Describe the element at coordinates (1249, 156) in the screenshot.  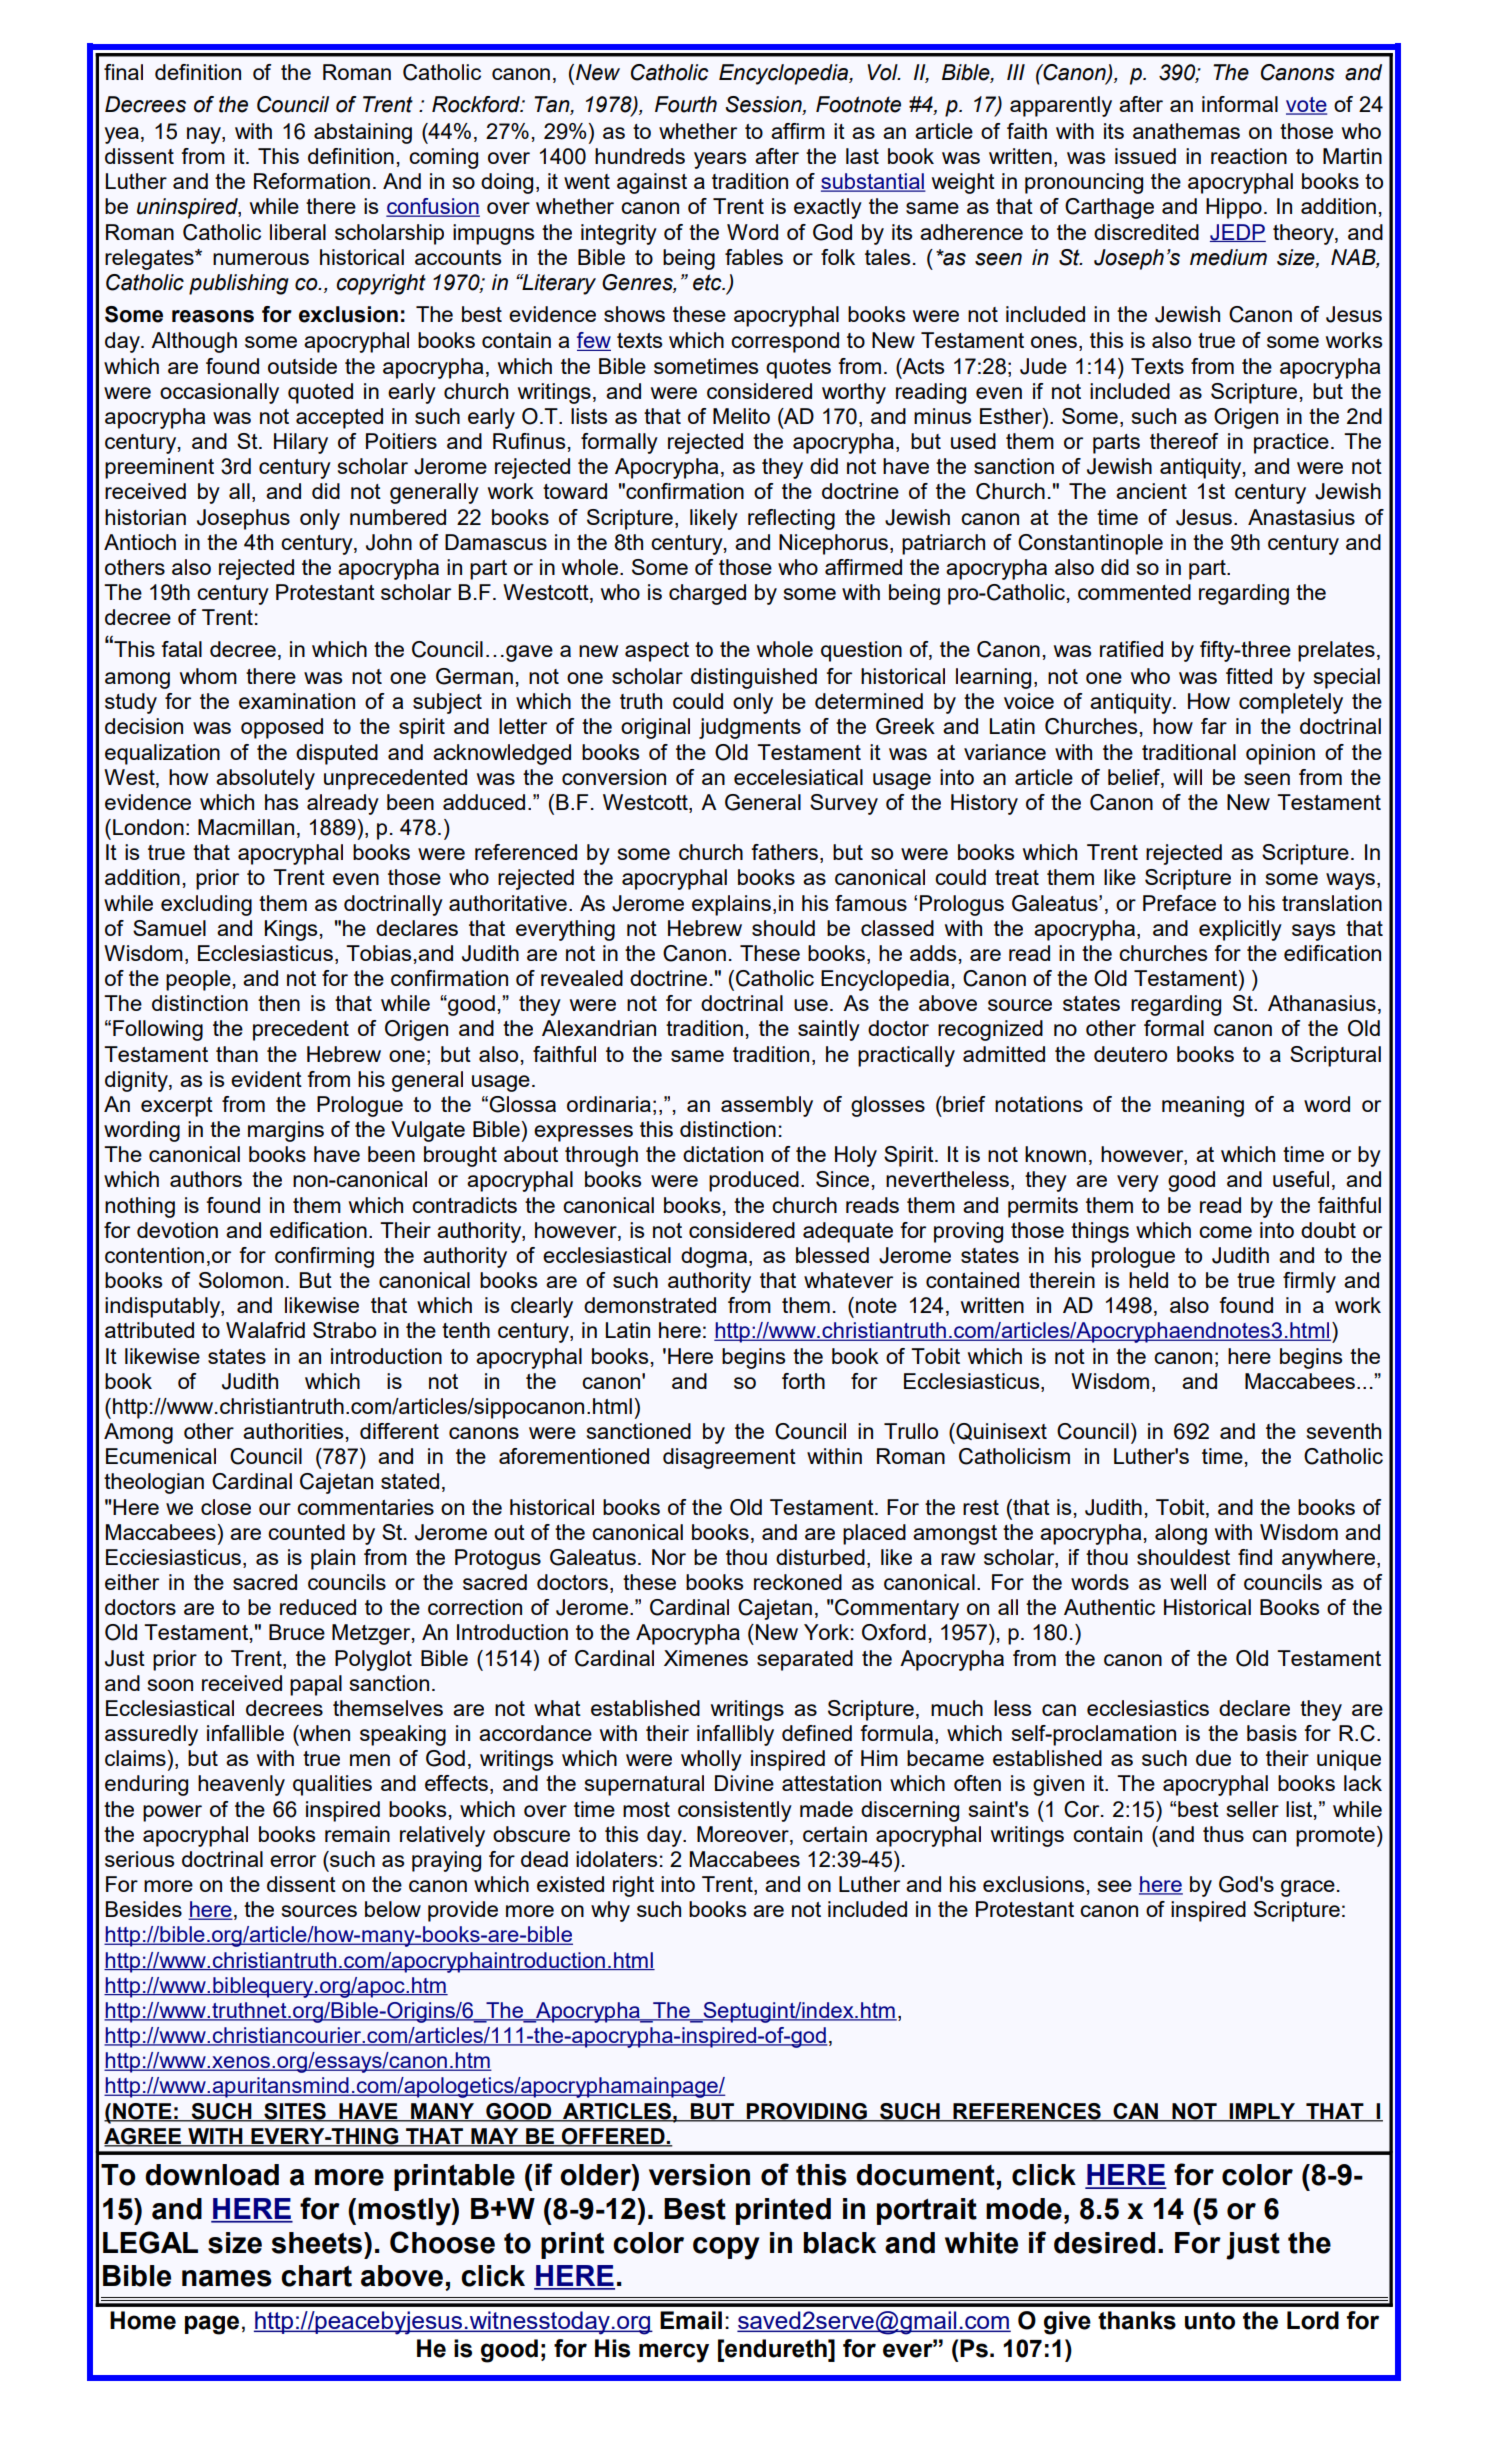
I see `reaction` at that location.
